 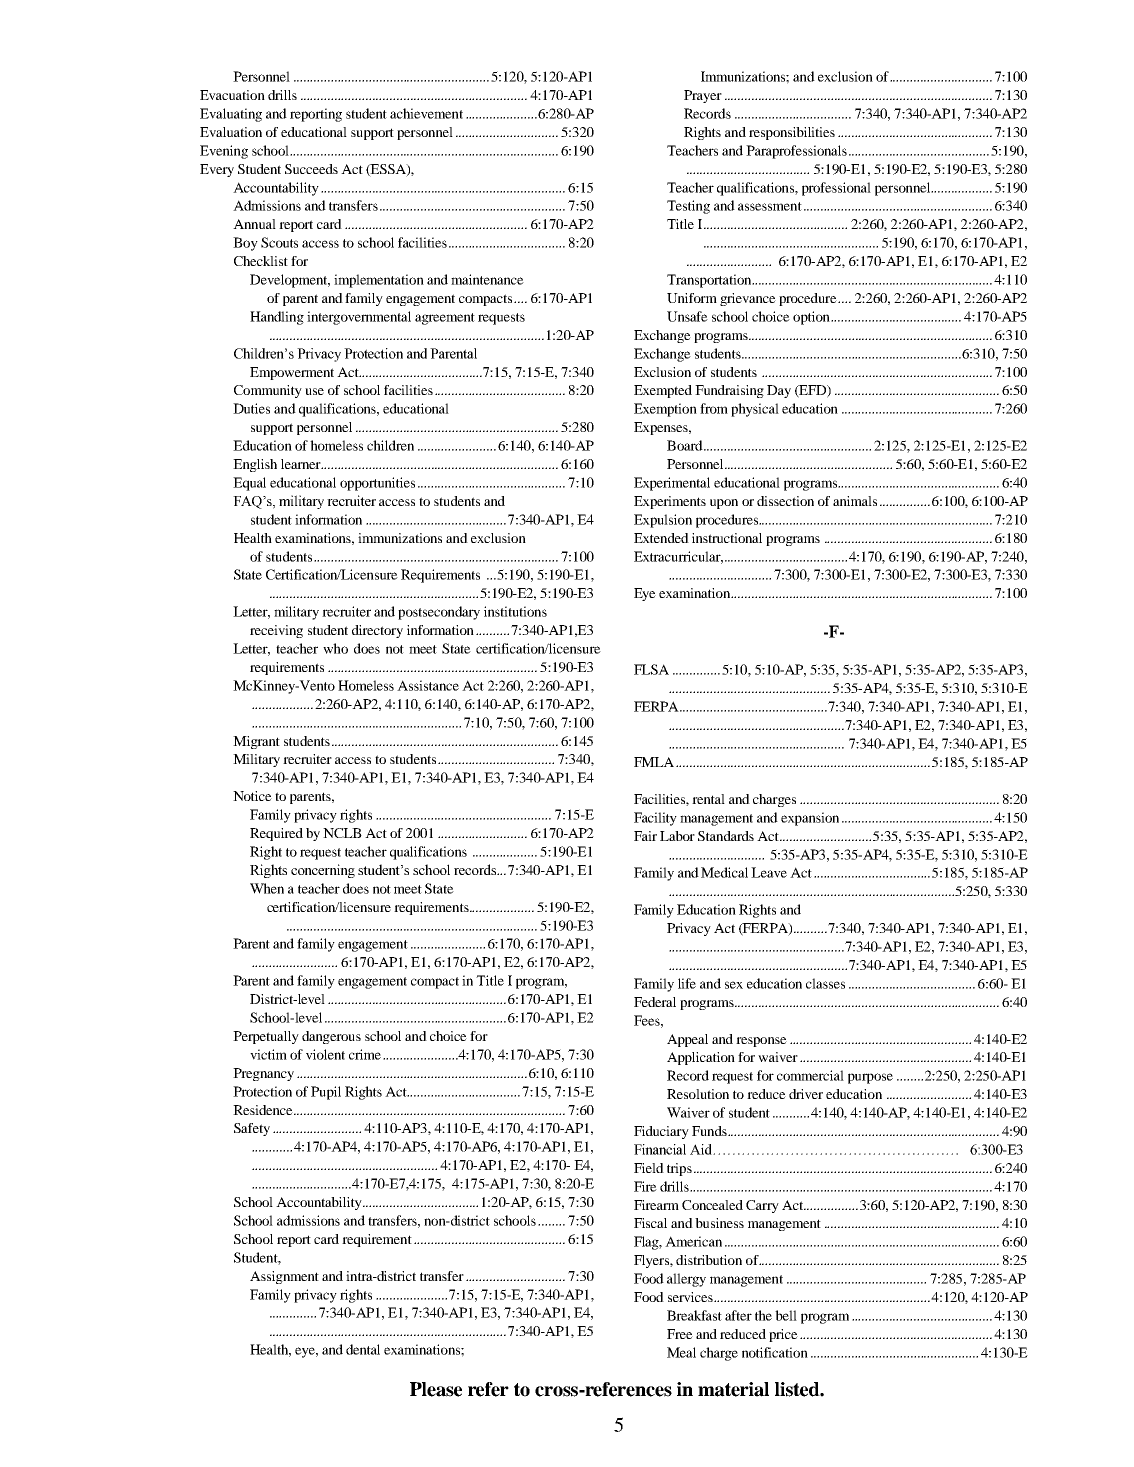 I want to click on Prayer, so click(x=703, y=96).
